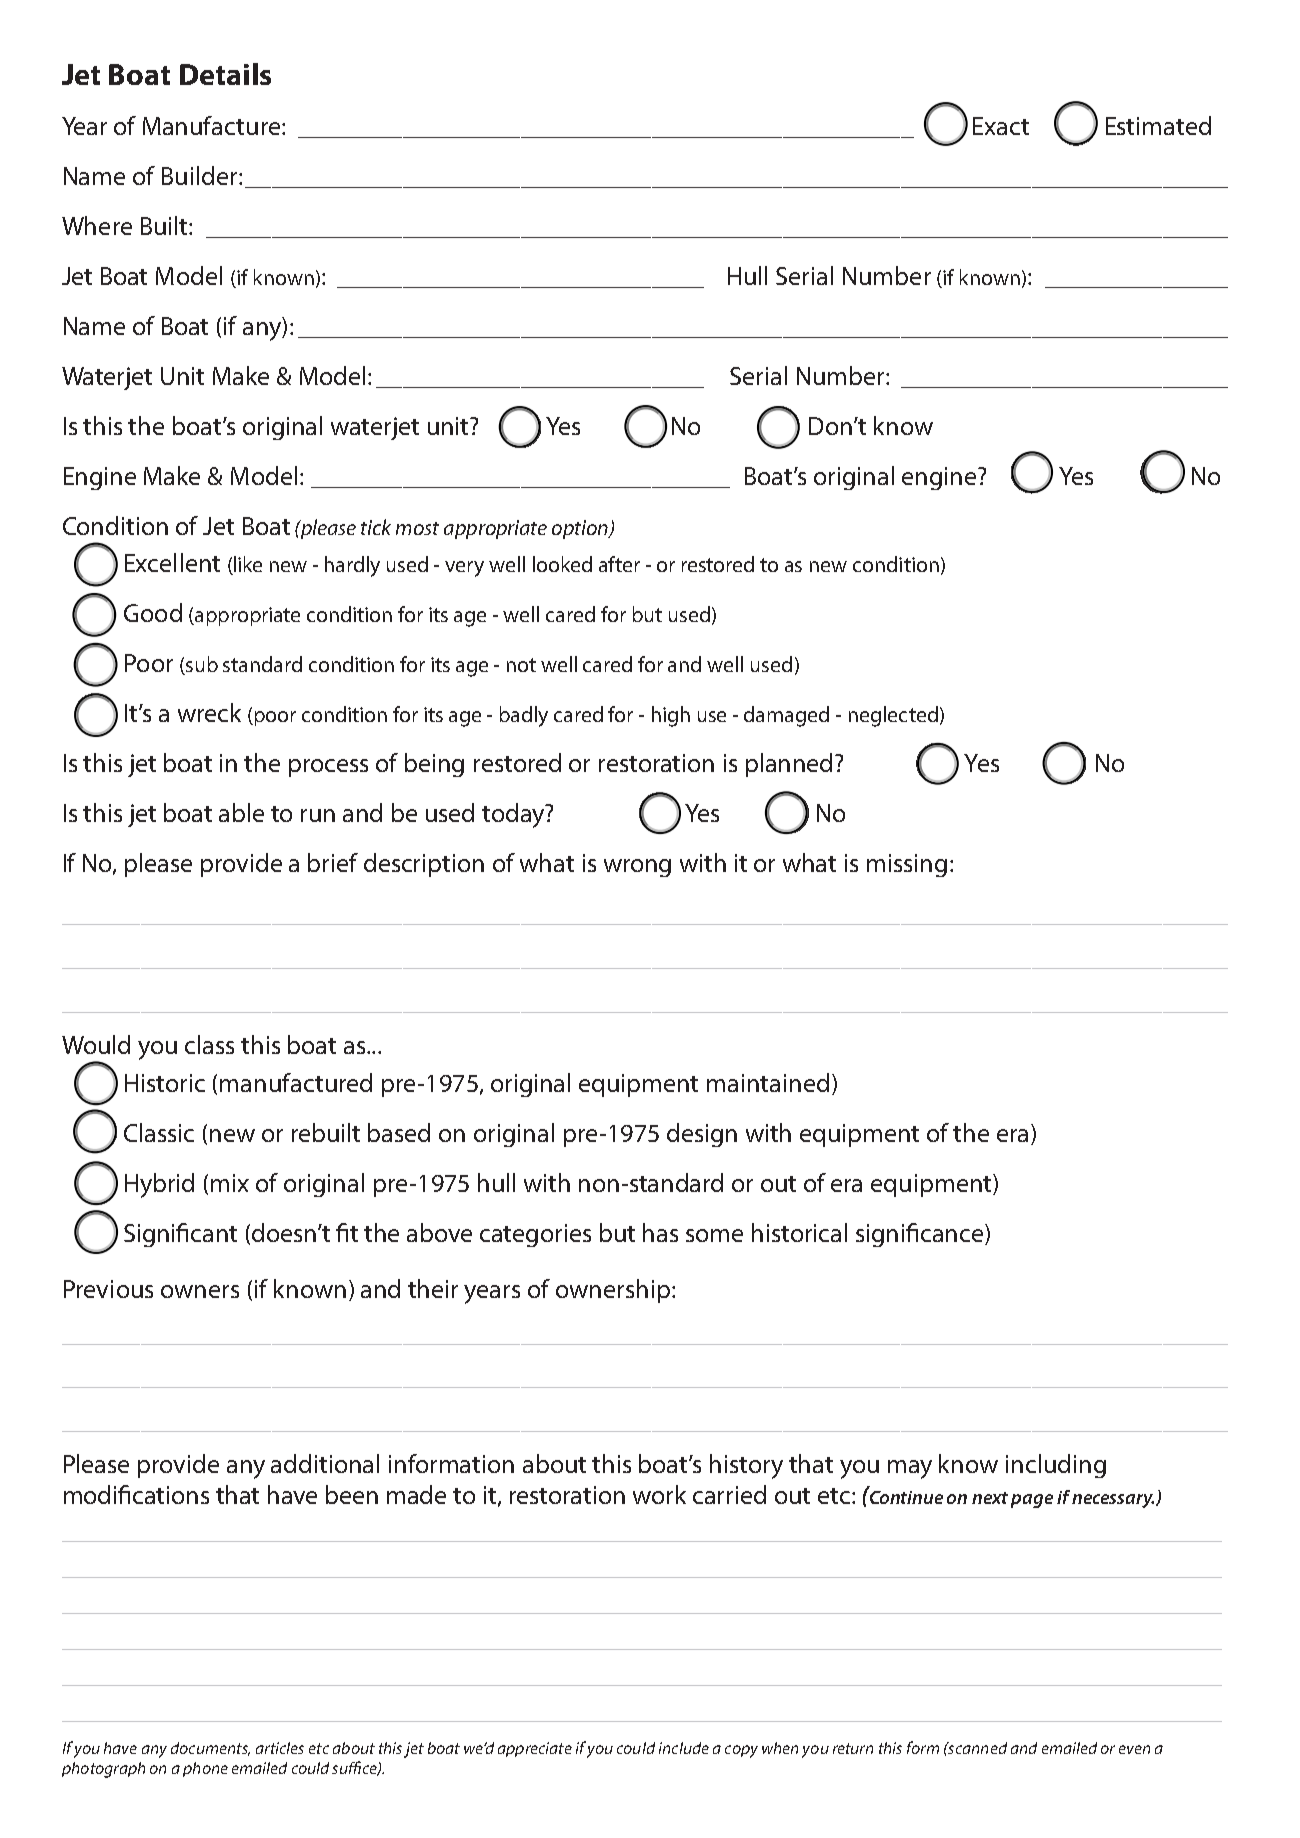 Image resolution: width=1300 pixels, height=1838 pixels. I want to click on Details, so click(225, 74).
